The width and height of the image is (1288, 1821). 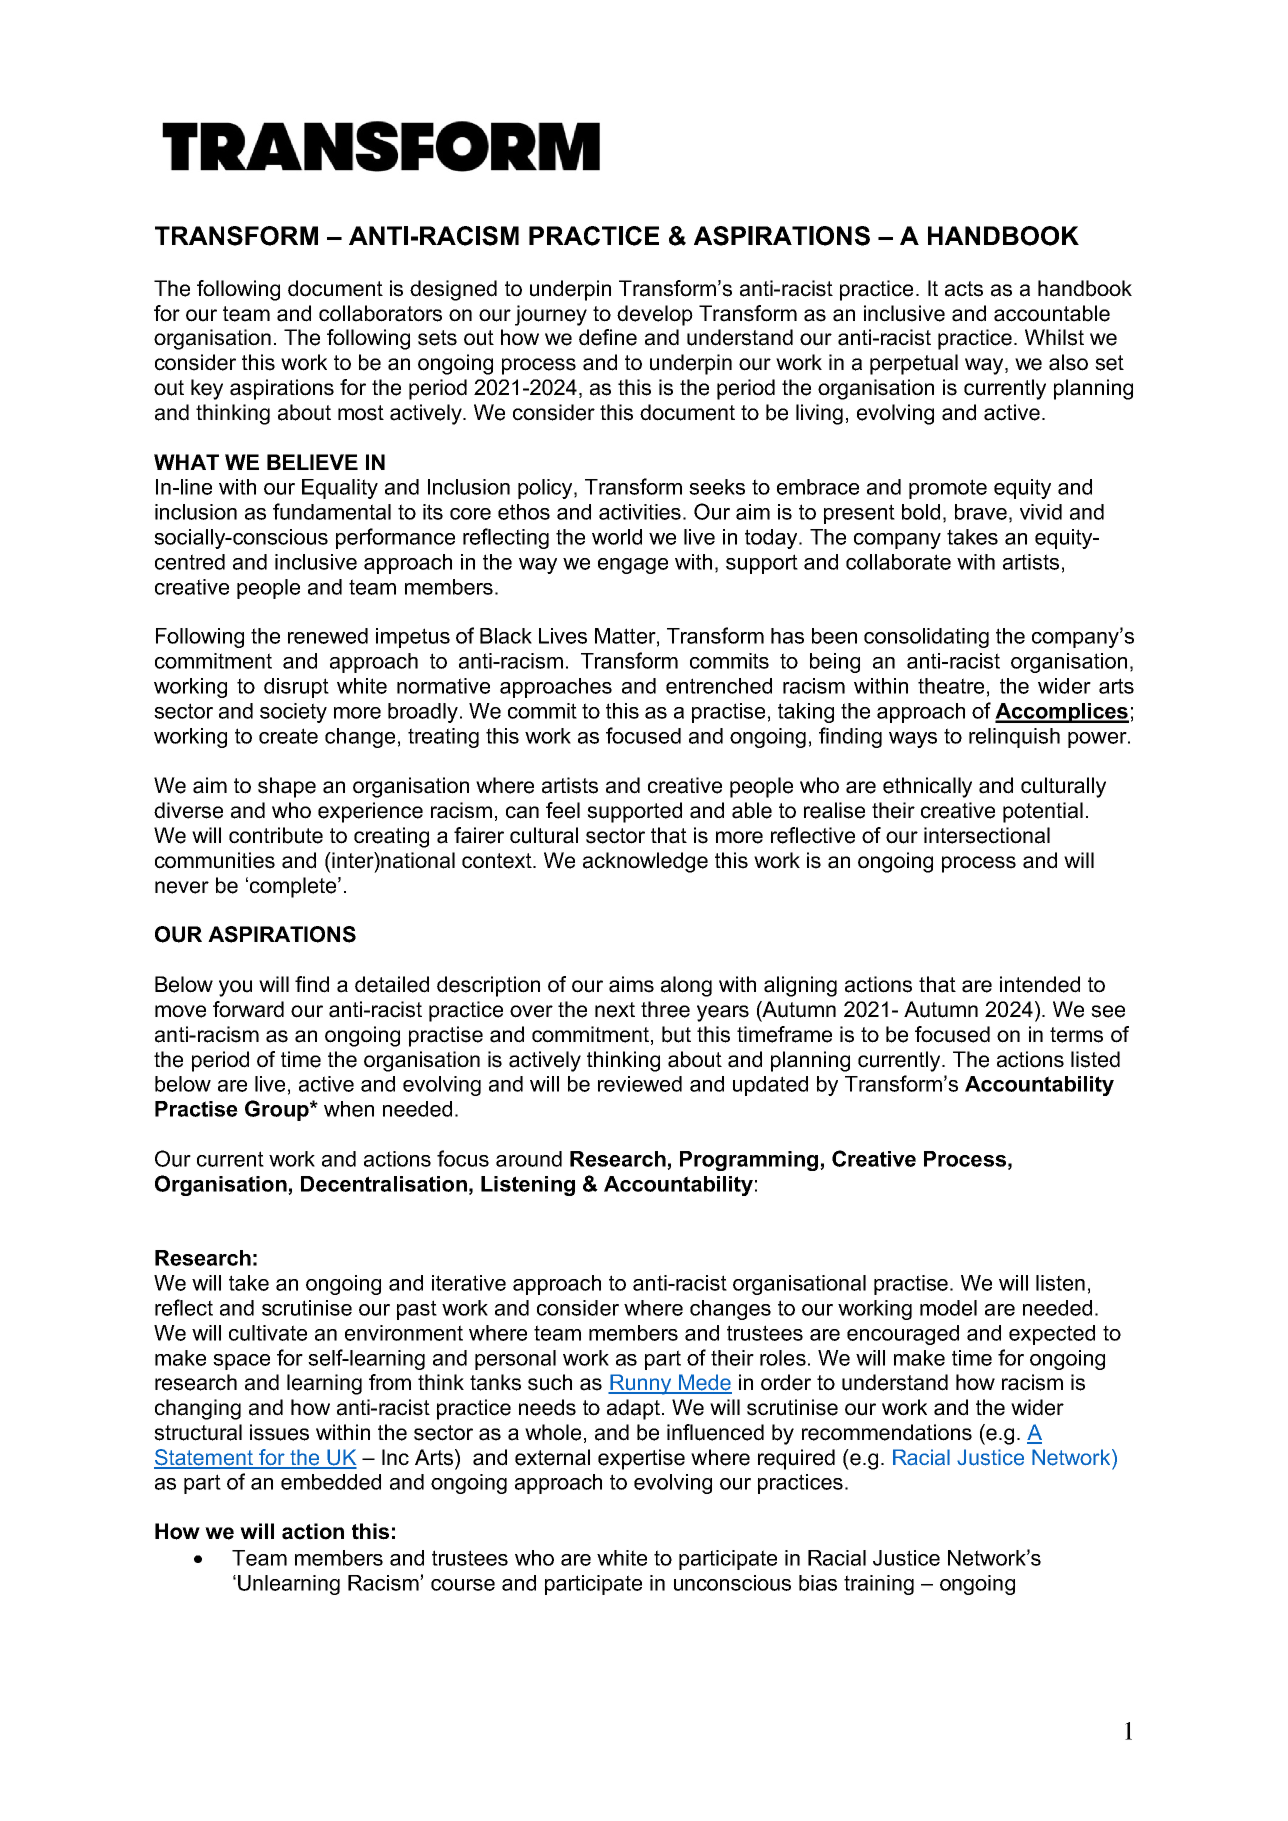 I want to click on listed, so click(x=1095, y=1059).
